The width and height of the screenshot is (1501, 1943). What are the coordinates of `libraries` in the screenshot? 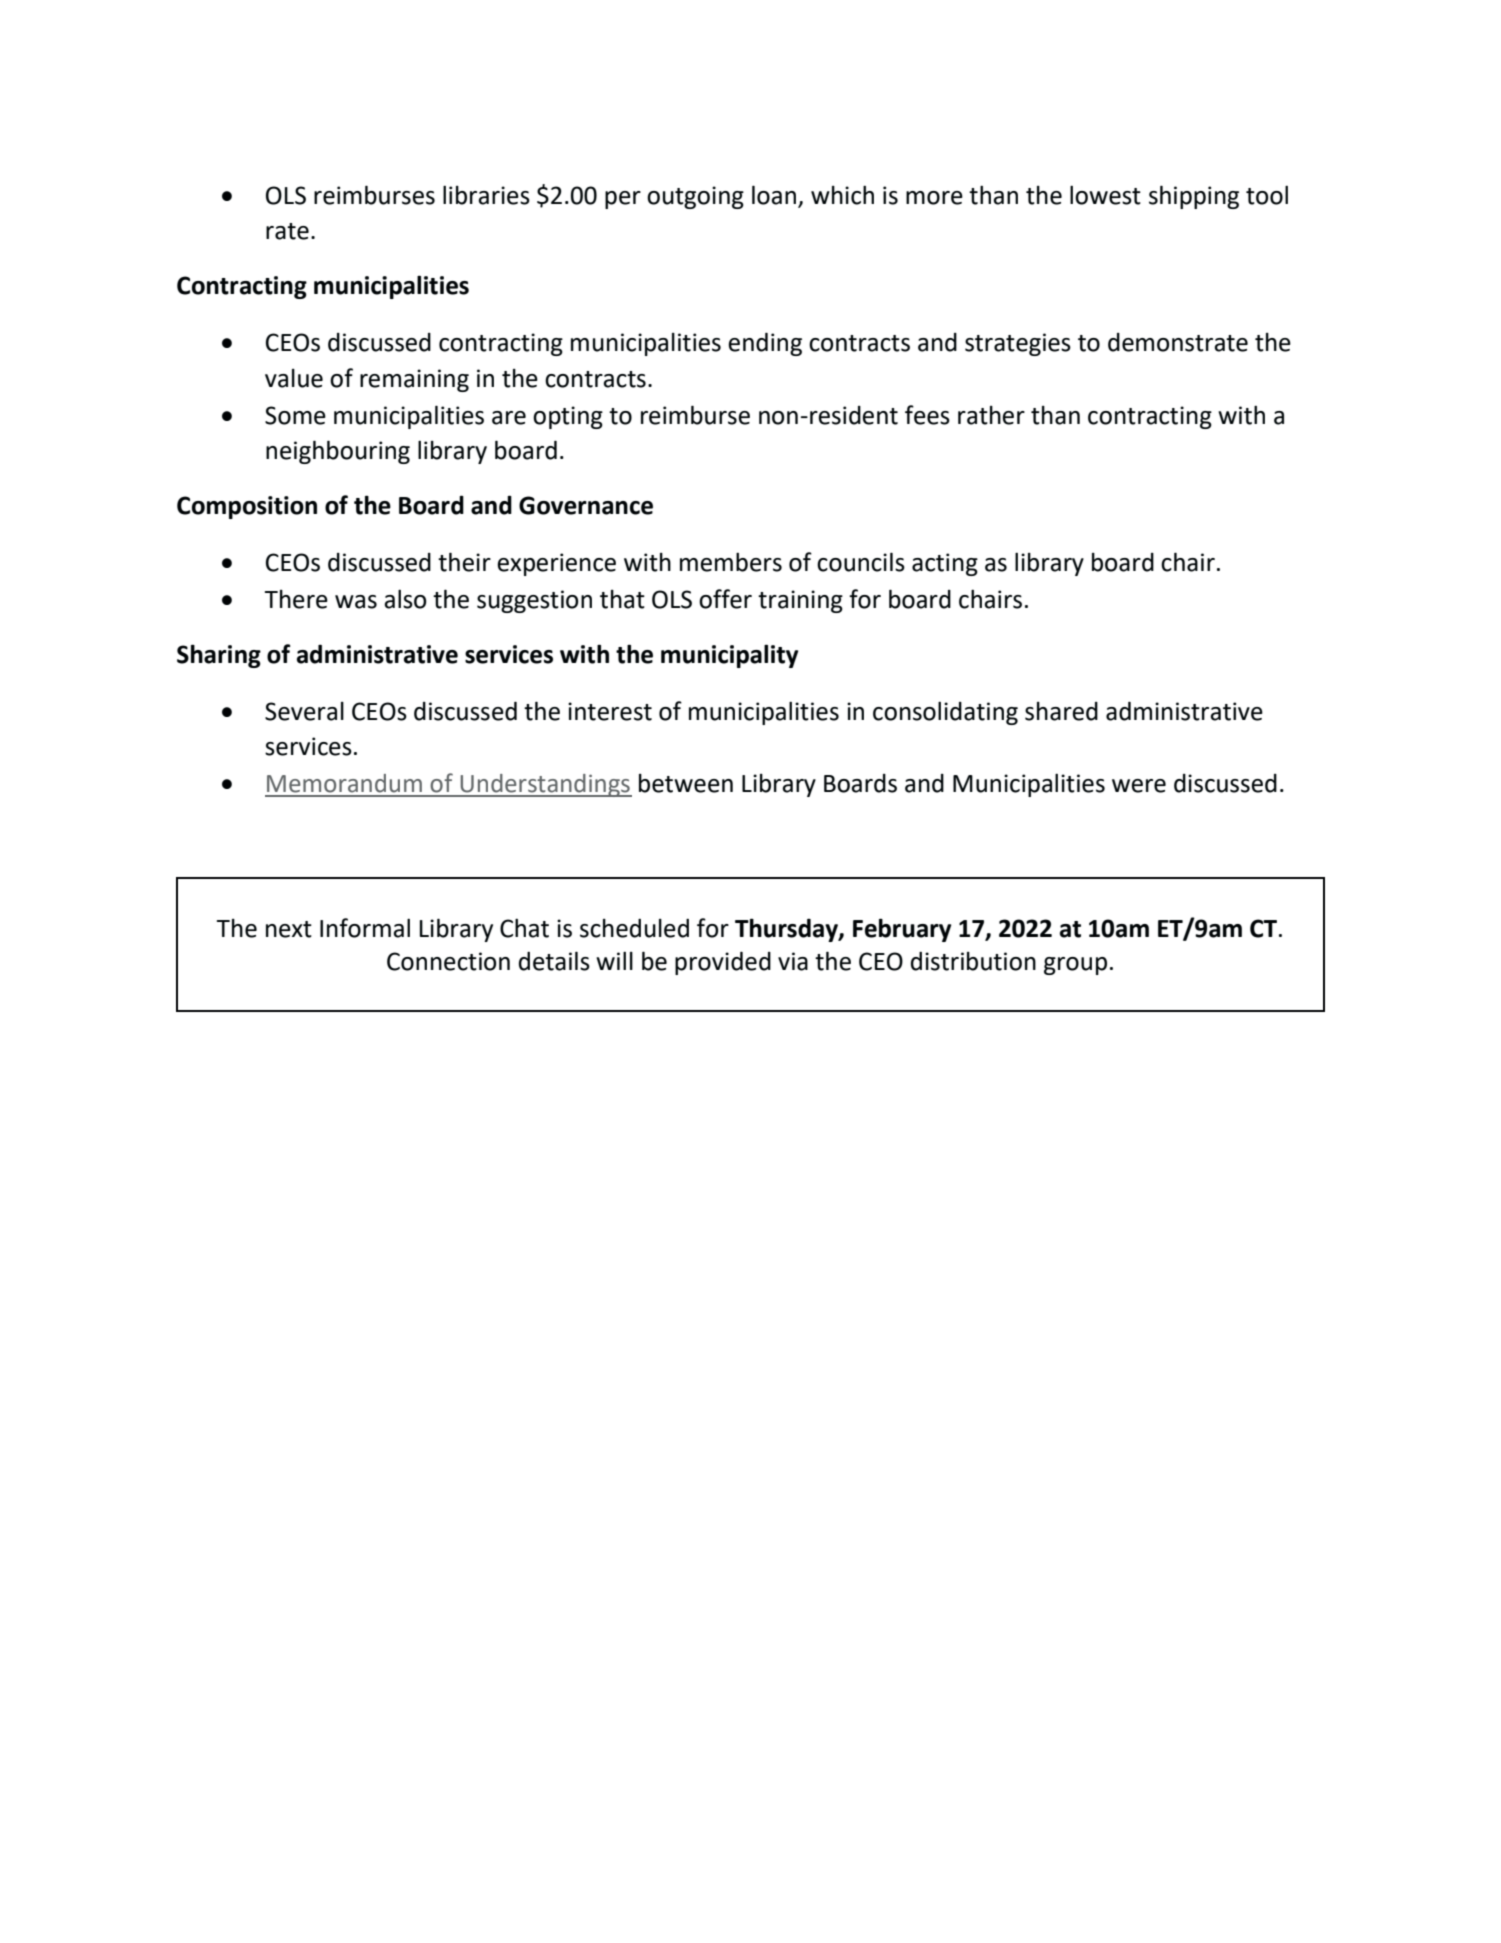 It's located at (486, 195).
